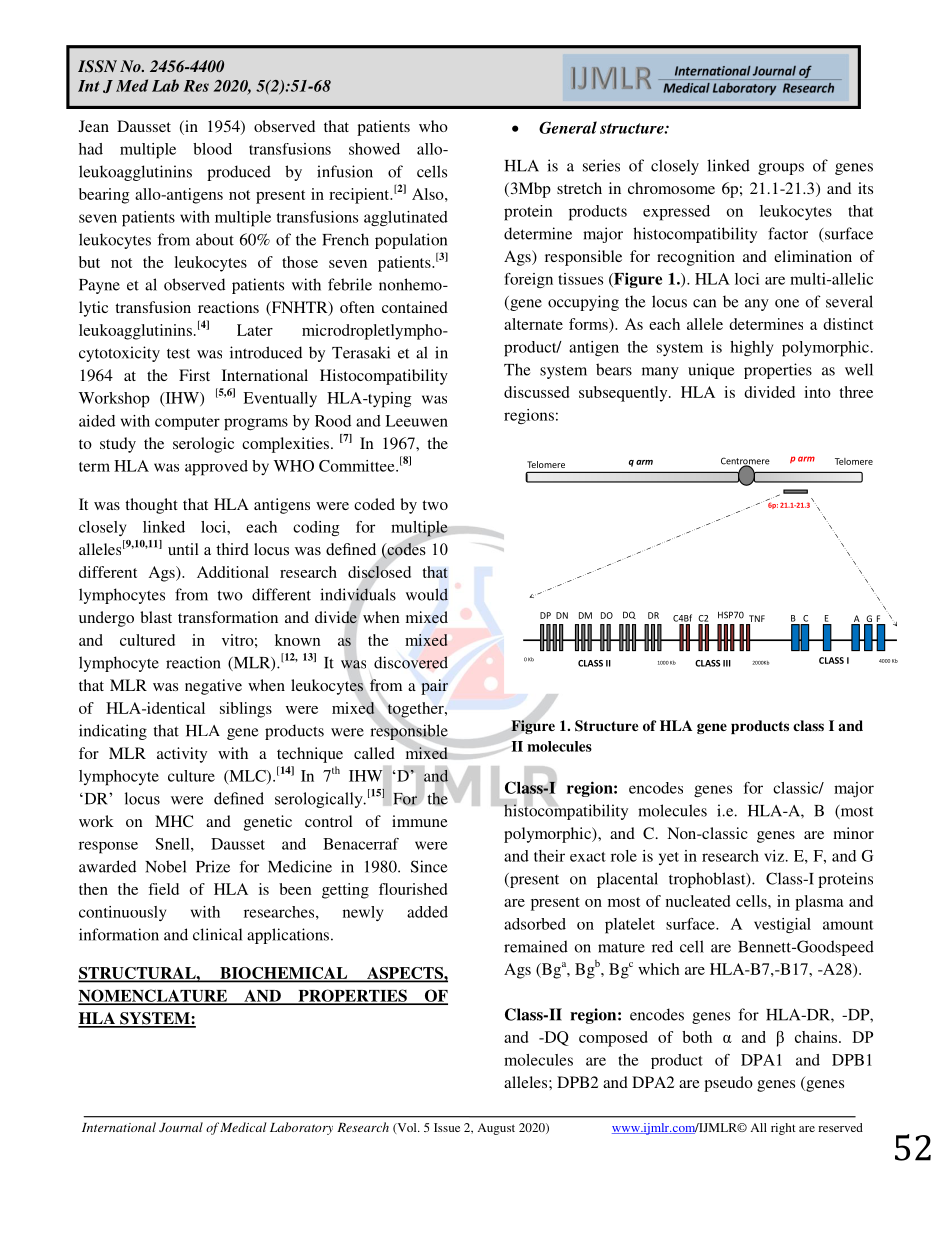 The image size is (952, 1233). I want to click on viz, so click(775, 856).
